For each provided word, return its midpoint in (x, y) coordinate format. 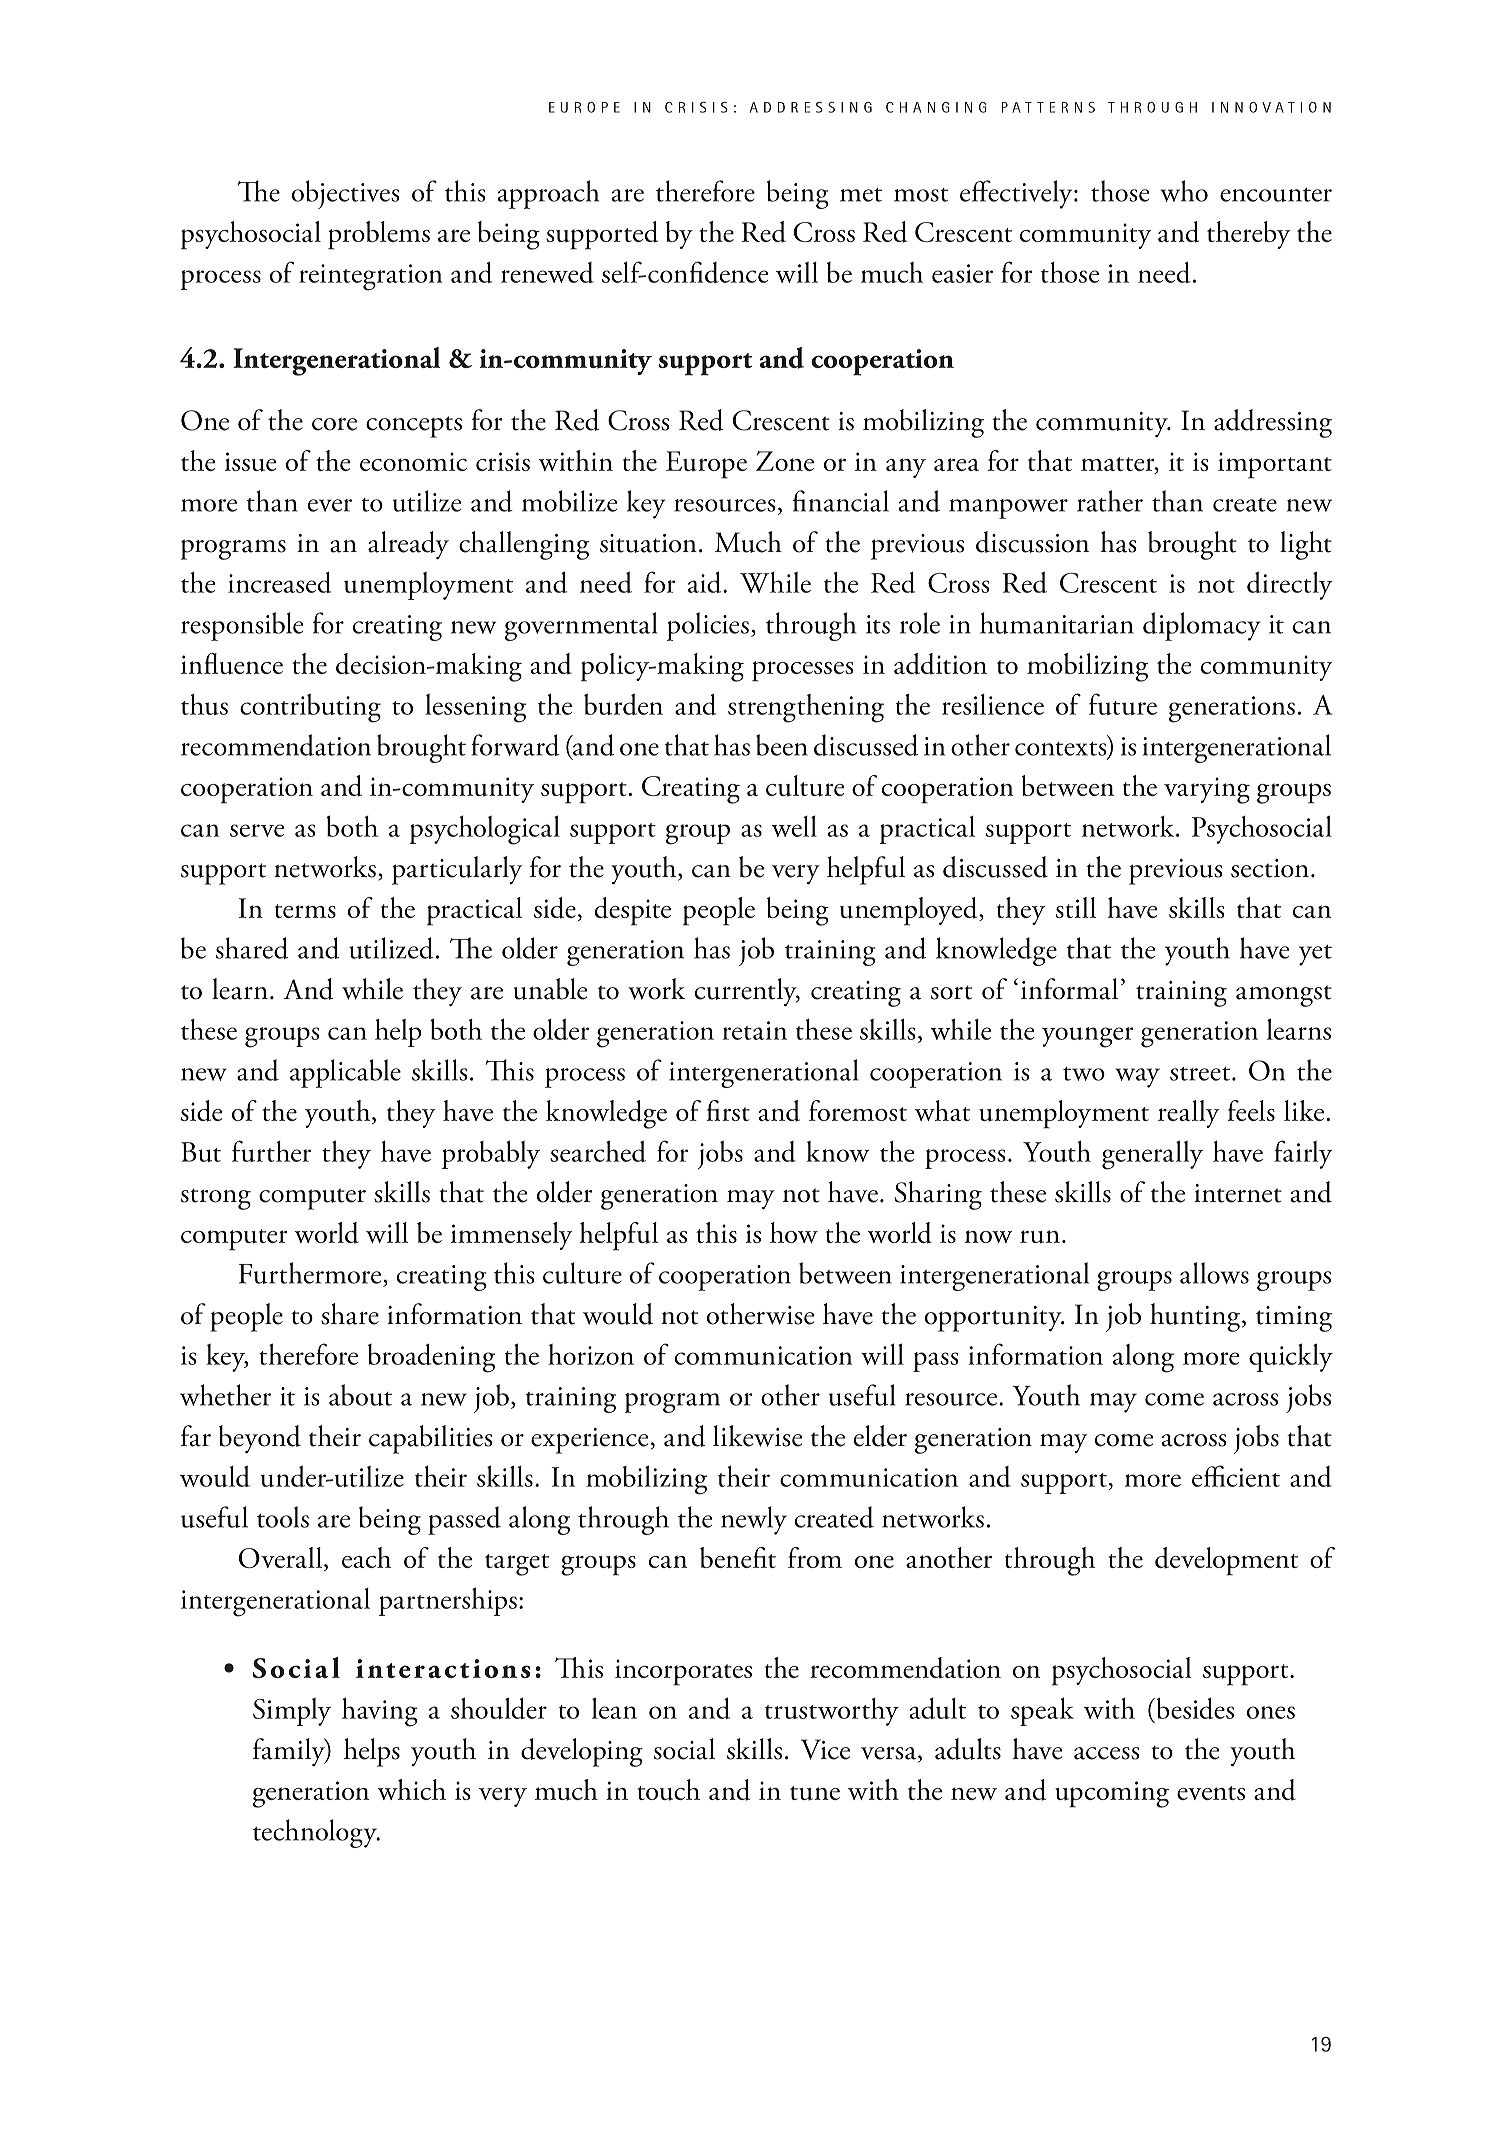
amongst (1284, 996)
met (861, 195)
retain (755, 1030)
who (1184, 191)
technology (316, 1833)
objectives (346, 194)
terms (305, 911)
